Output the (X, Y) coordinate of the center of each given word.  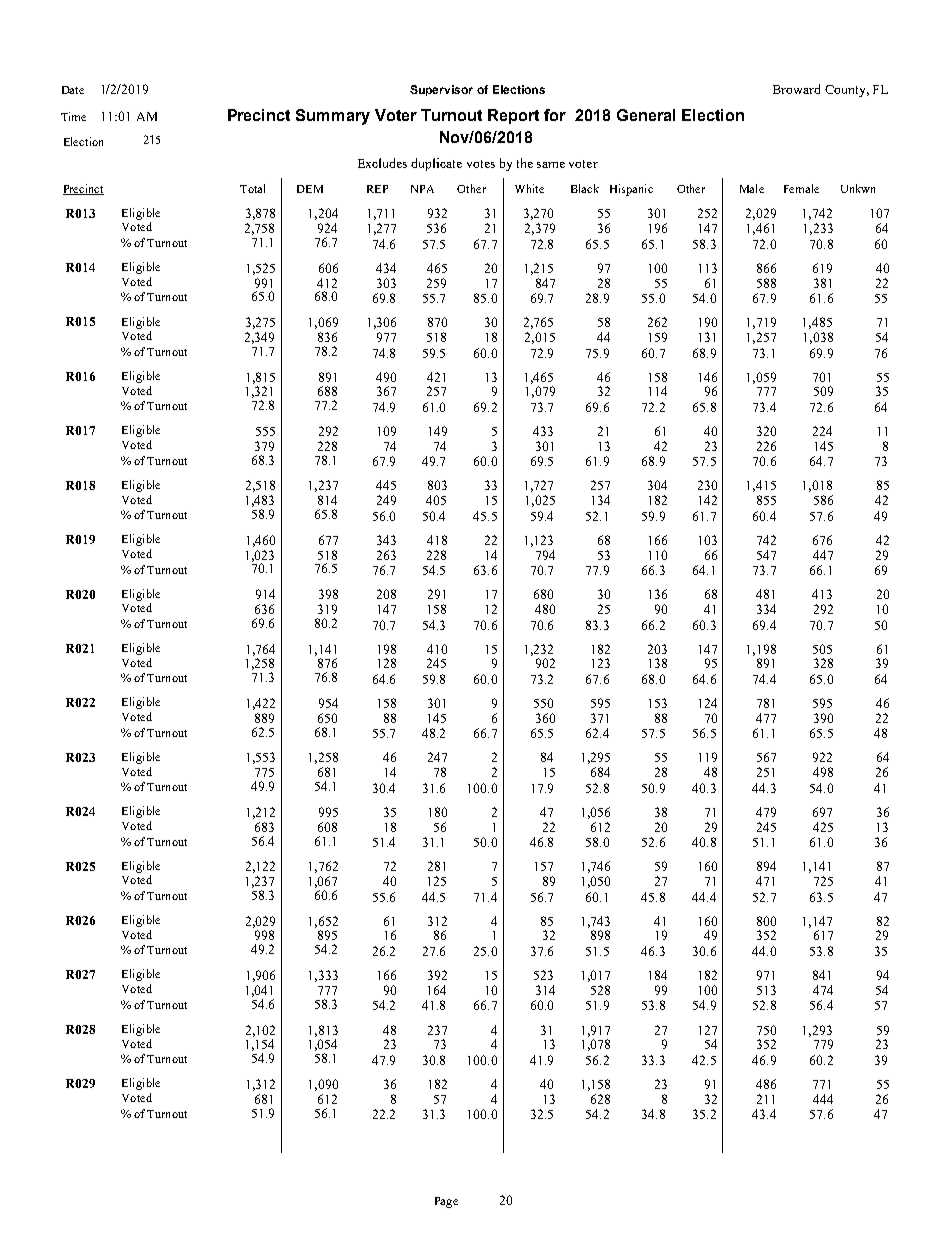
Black (585, 188)
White (529, 188)
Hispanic (631, 190)
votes (481, 164)
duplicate (436, 164)
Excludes (382, 163)
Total (252, 188)
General (646, 115)
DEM (310, 189)
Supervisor (441, 90)
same (551, 165)
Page (446, 1202)
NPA (422, 189)
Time (73, 116)
